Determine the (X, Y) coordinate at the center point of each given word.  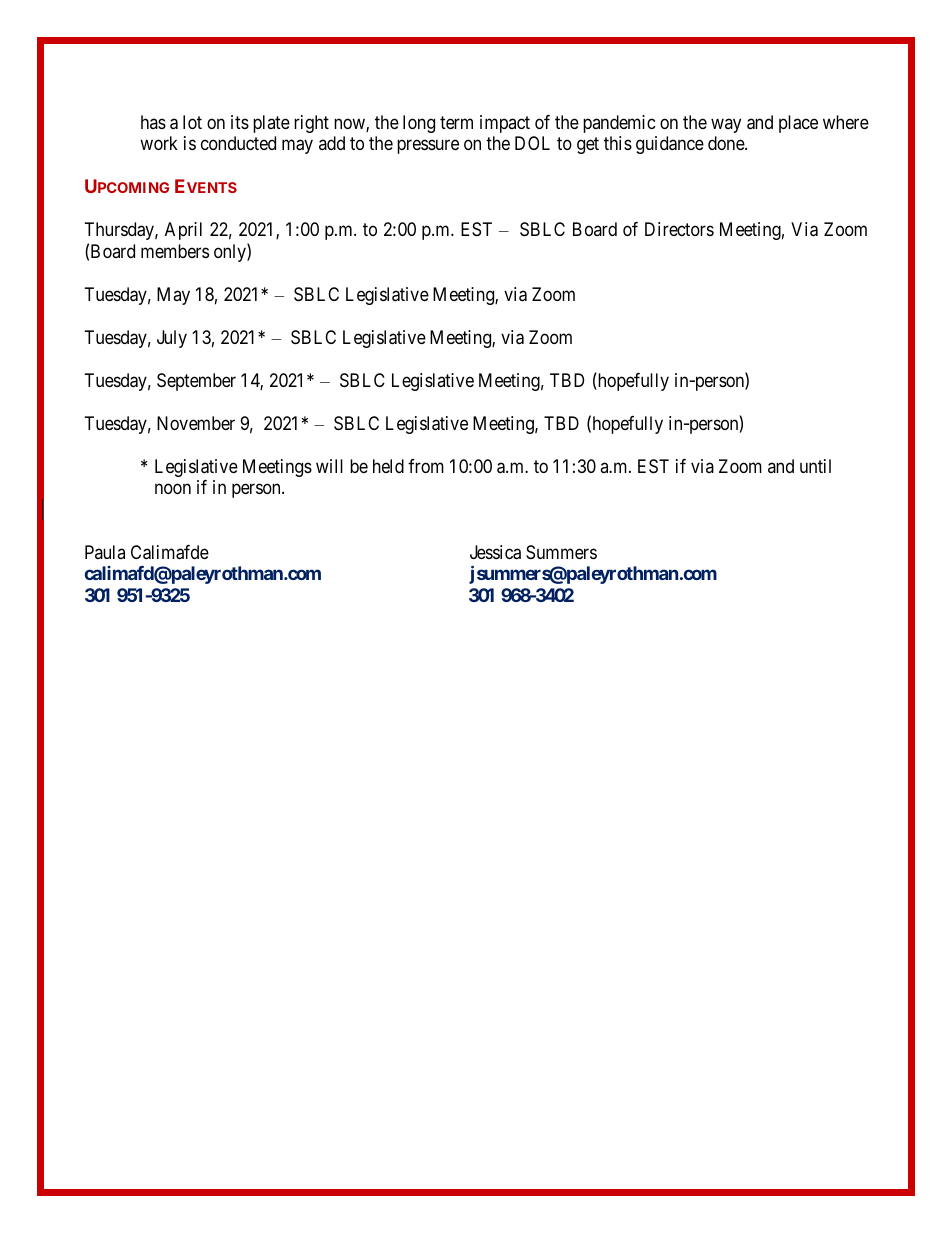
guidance (670, 145)
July (172, 339)
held (388, 466)
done (727, 143)
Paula (105, 552)
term (456, 122)
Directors (679, 229)
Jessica (495, 552)
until (815, 466)
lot (192, 122)
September (196, 382)
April (183, 231)
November (196, 423)
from (426, 466)
